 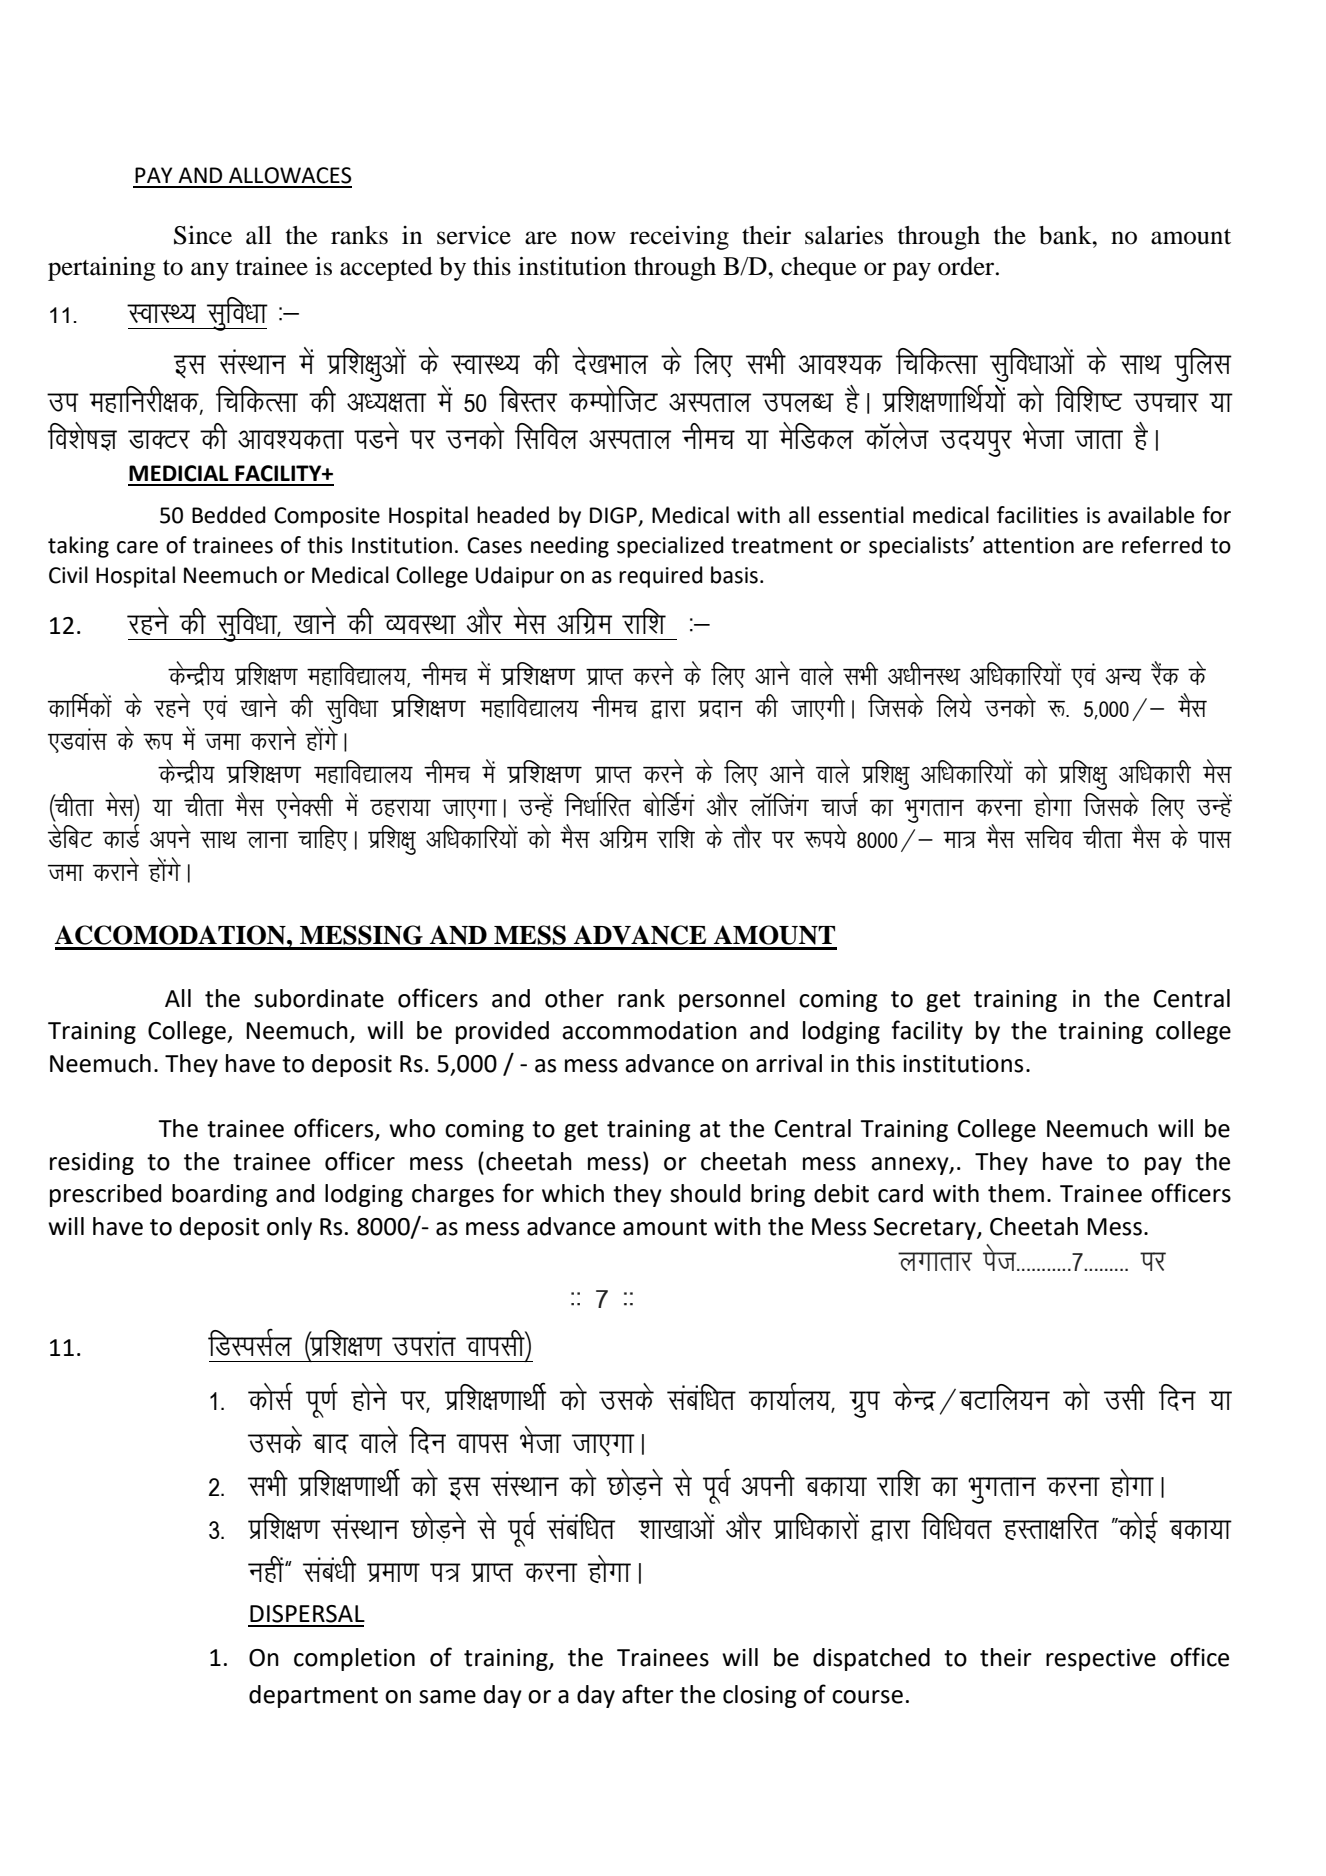 I want to click on other, so click(x=574, y=998).
